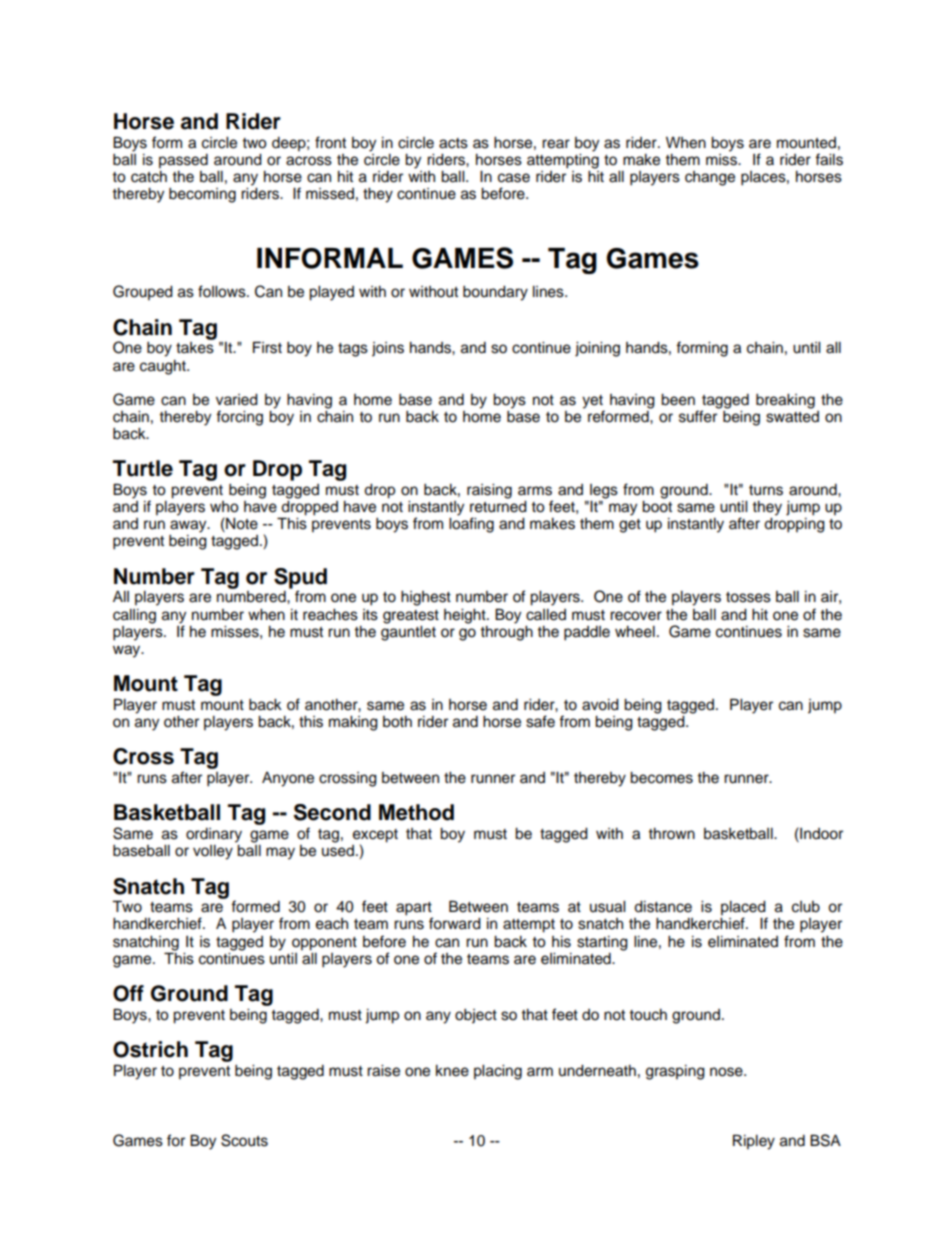 This screenshot has width=952, height=1233. Describe the element at coordinates (506, 632) in the screenshot. I see `through` at that location.
